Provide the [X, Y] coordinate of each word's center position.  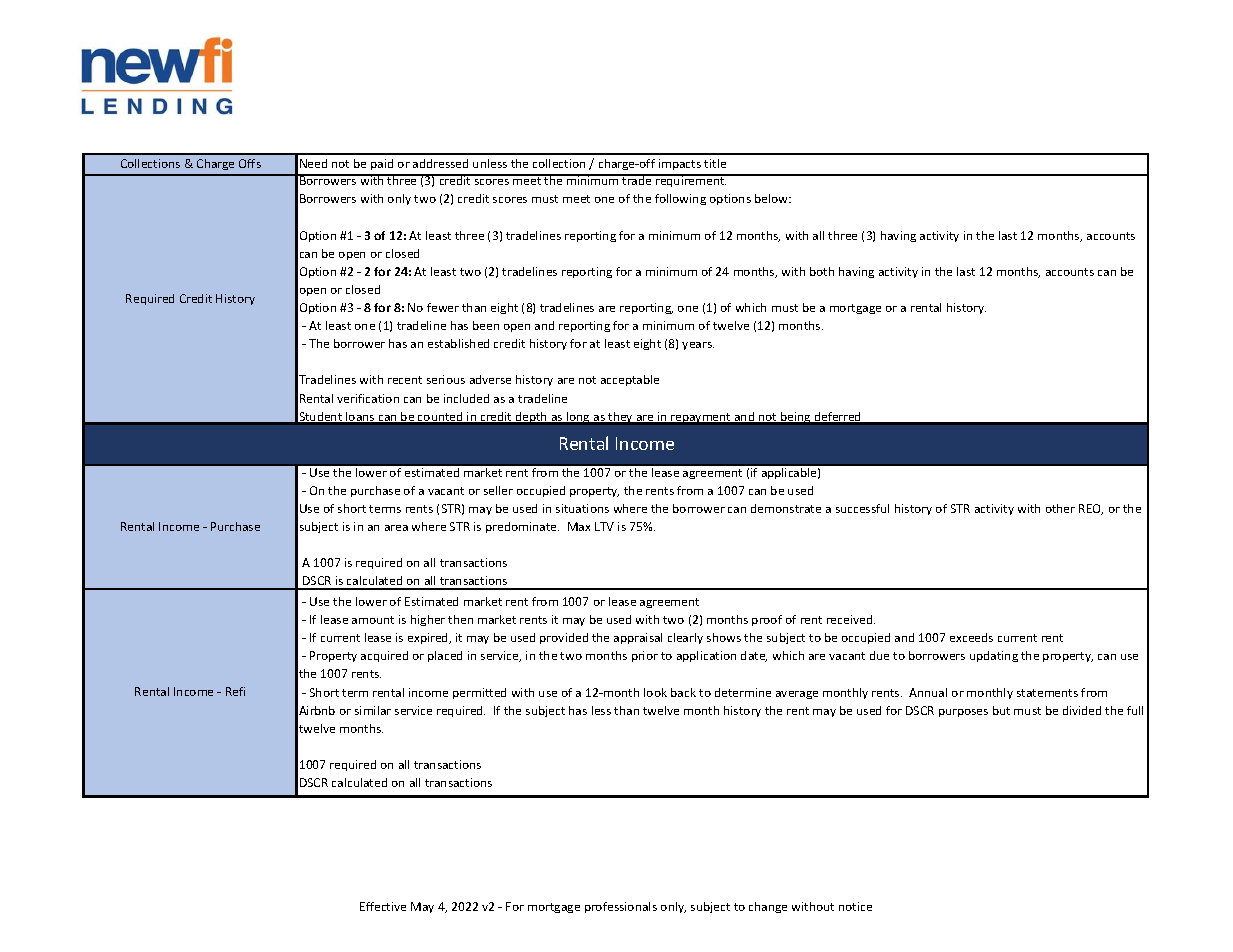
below [773, 198]
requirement [690, 180]
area [396, 528]
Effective [383, 906]
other [1060, 508]
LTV [604, 526]
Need [313, 163]
